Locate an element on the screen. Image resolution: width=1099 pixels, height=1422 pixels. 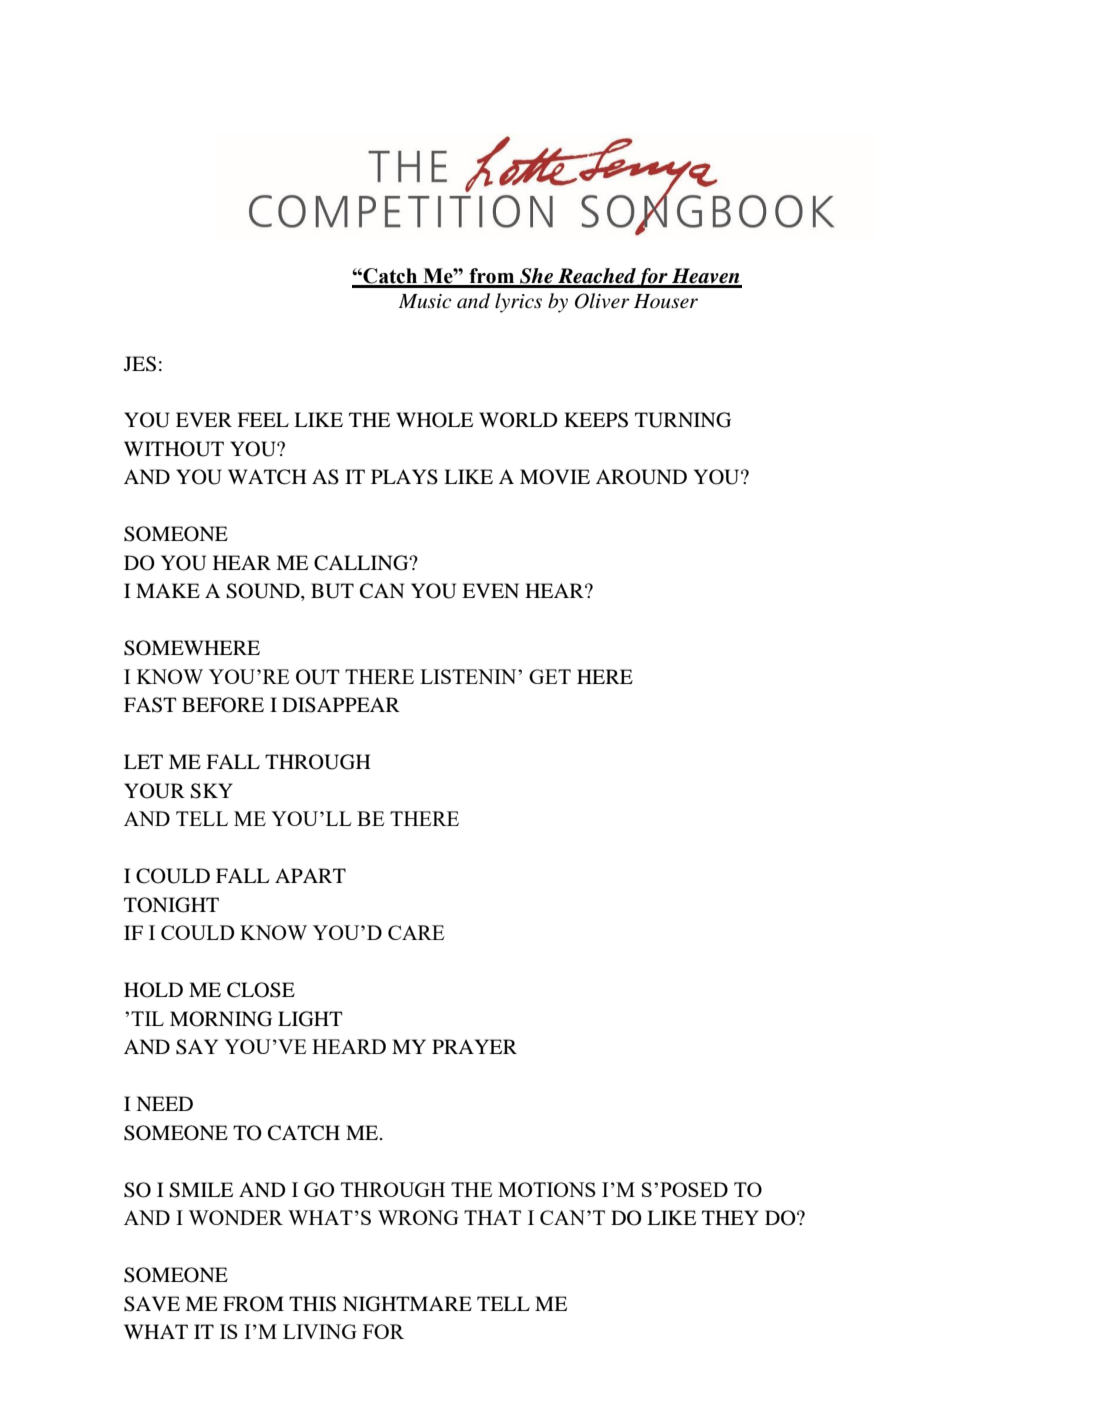
PRAYER is located at coordinates (474, 1046).
